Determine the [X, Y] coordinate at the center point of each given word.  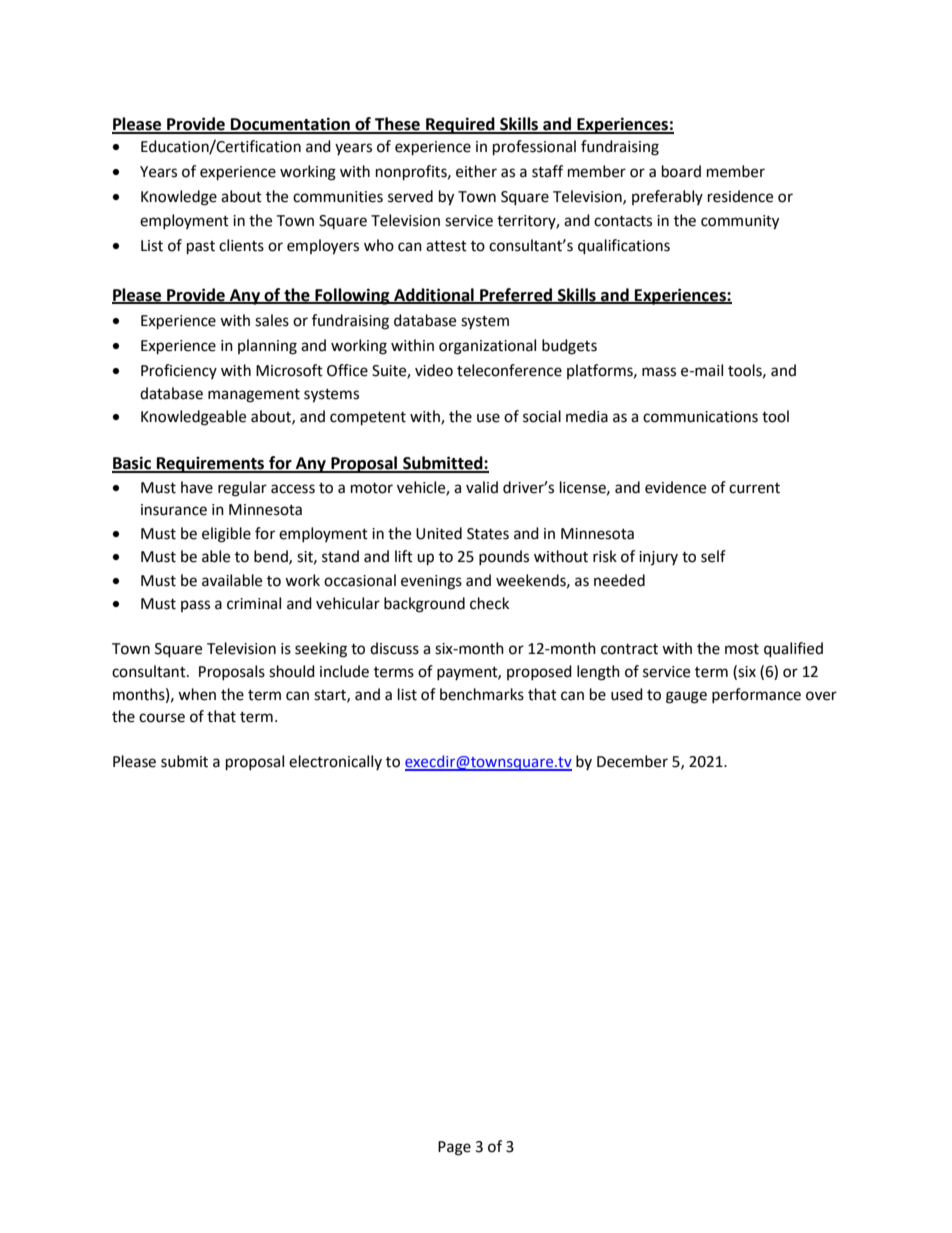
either [476, 171]
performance [756, 695]
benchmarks [482, 694]
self [713, 556]
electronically [335, 762]
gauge [686, 697]
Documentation [290, 125]
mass [659, 372]
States [488, 534]
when [197, 694]
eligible [226, 535]
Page [454, 1148]
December [632, 761]
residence [740, 196]
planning [267, 347]
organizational [487, 347]
